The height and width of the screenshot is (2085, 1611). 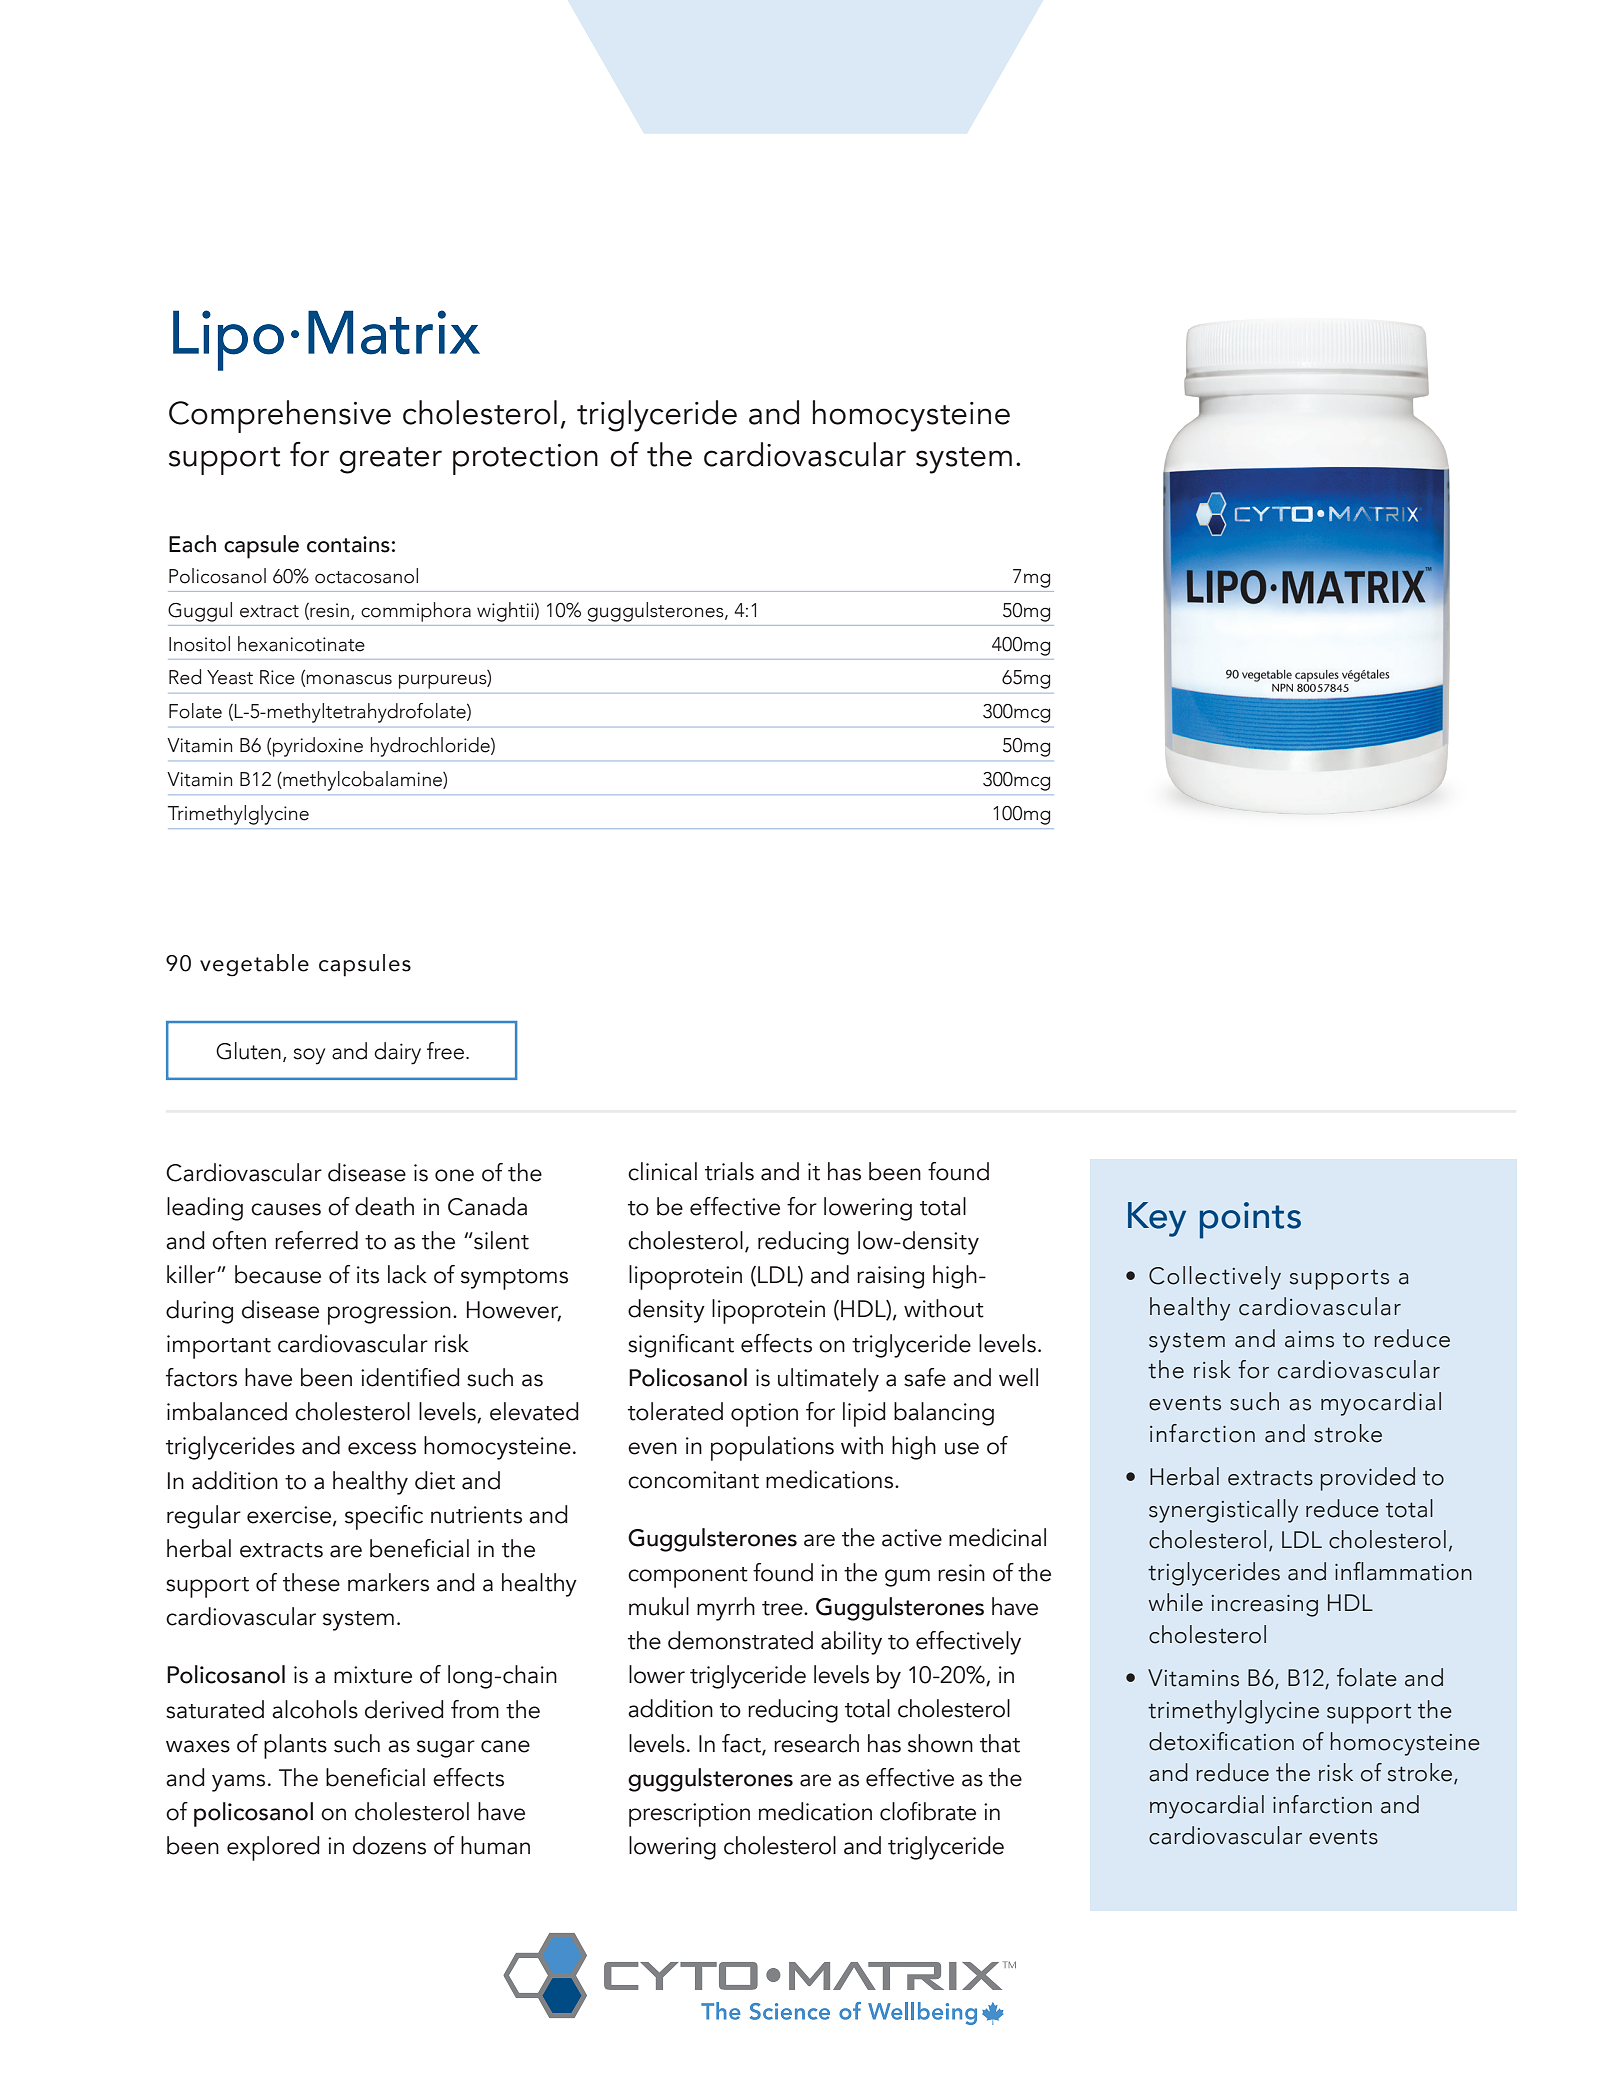 I want to click on soy, so click(x=309, y=1056).
